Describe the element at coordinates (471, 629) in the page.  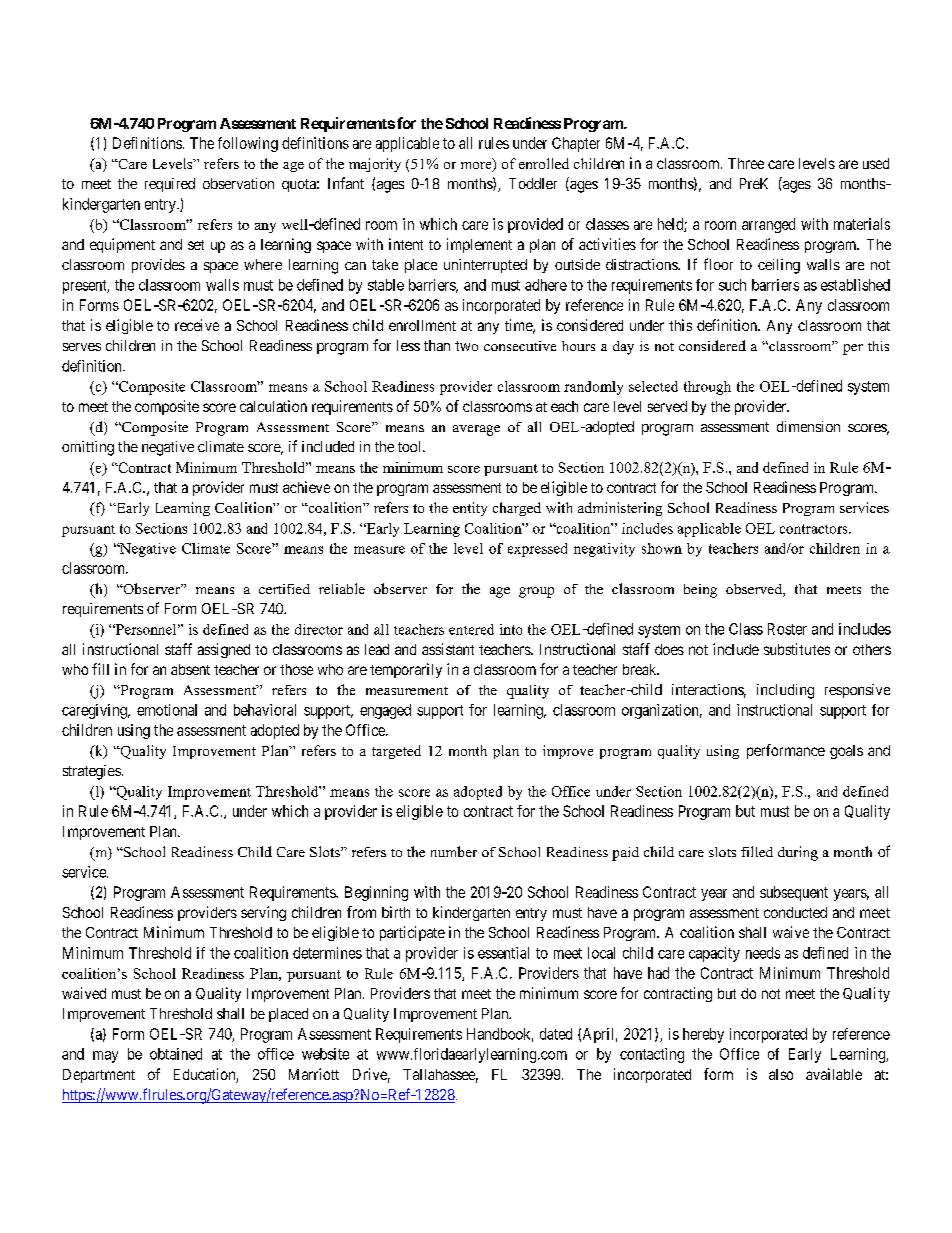
I see `entered` at that location.
